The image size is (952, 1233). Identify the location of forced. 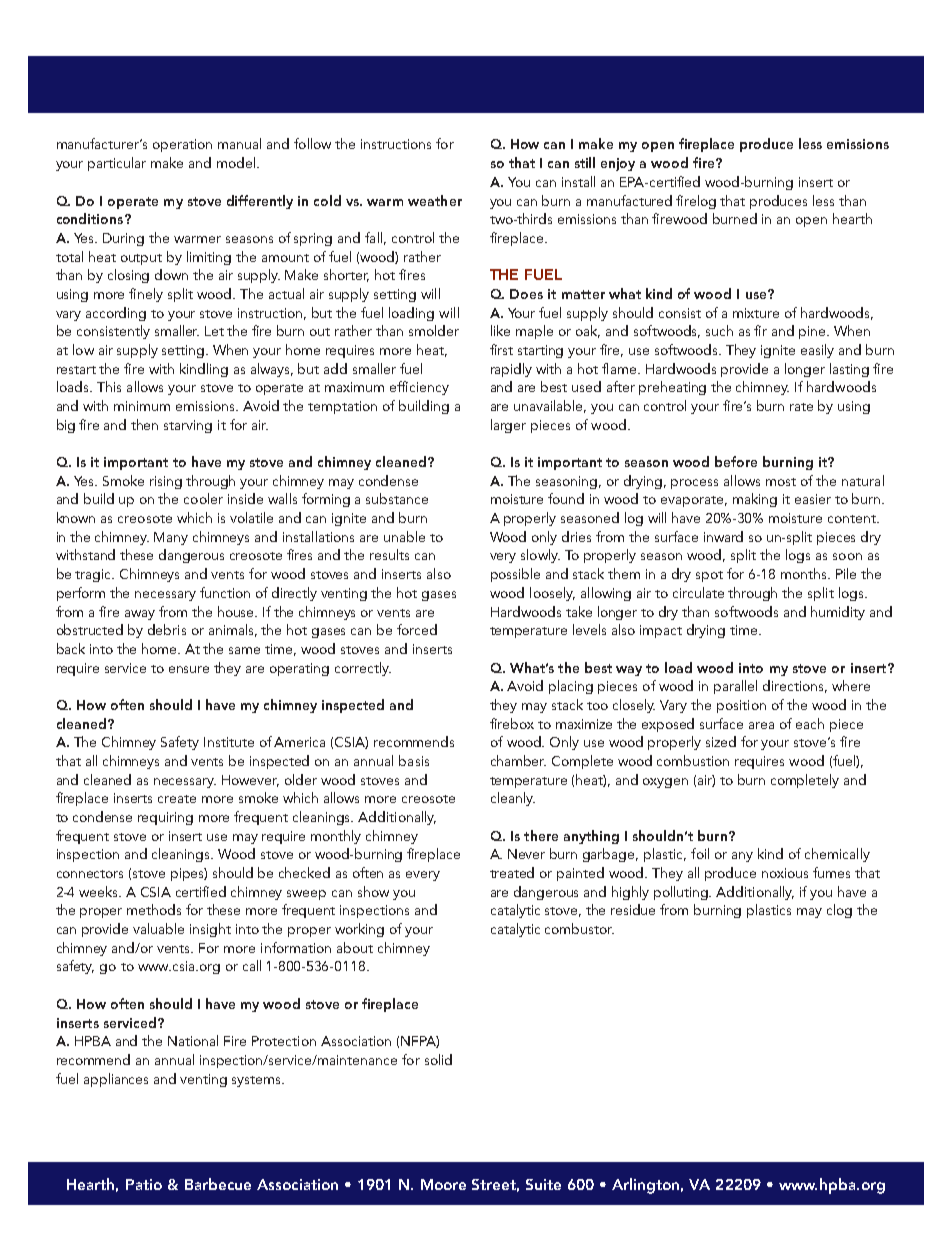
(417, 629).
